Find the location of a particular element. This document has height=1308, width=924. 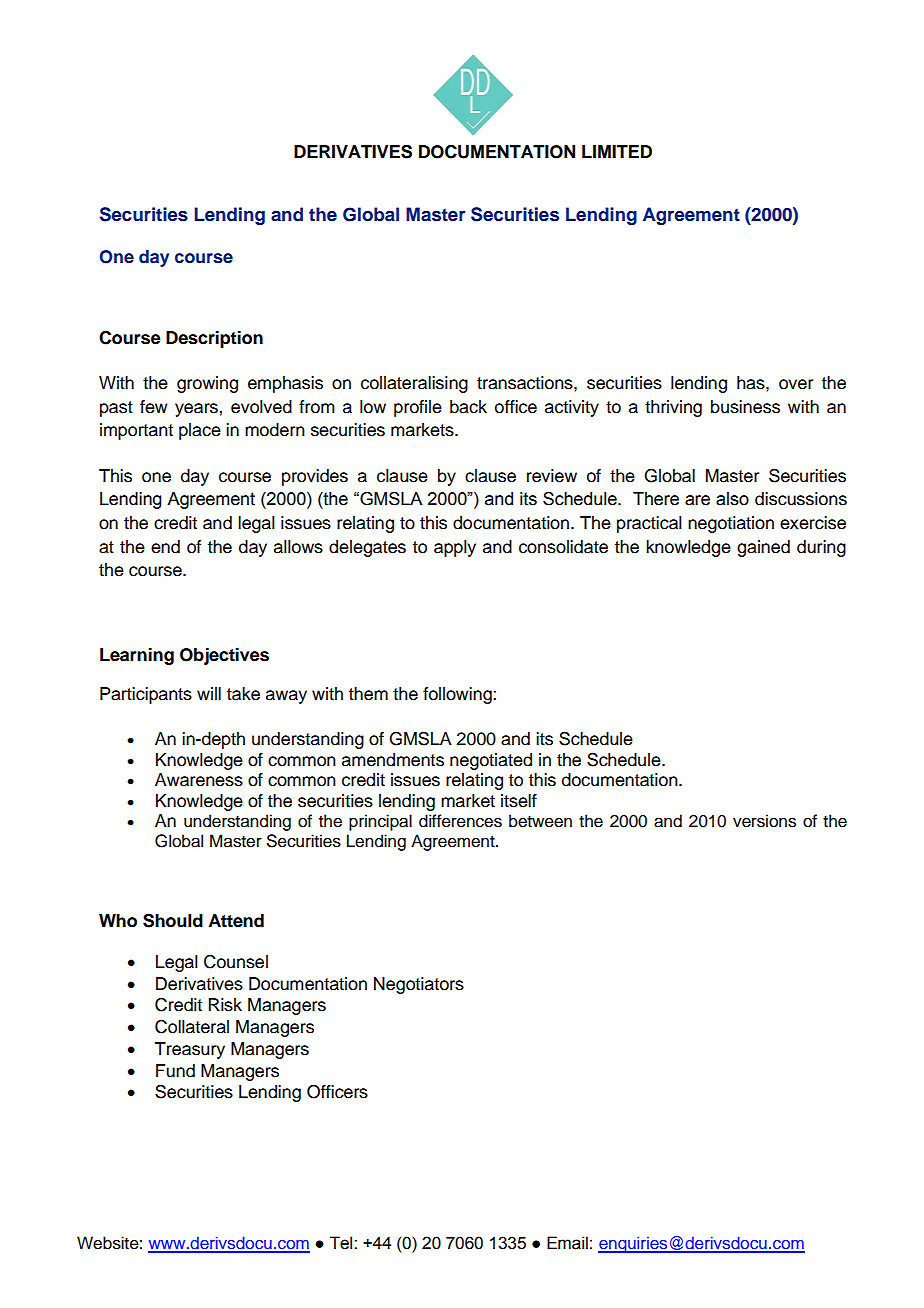

over is located at coordinates (796, 384).
